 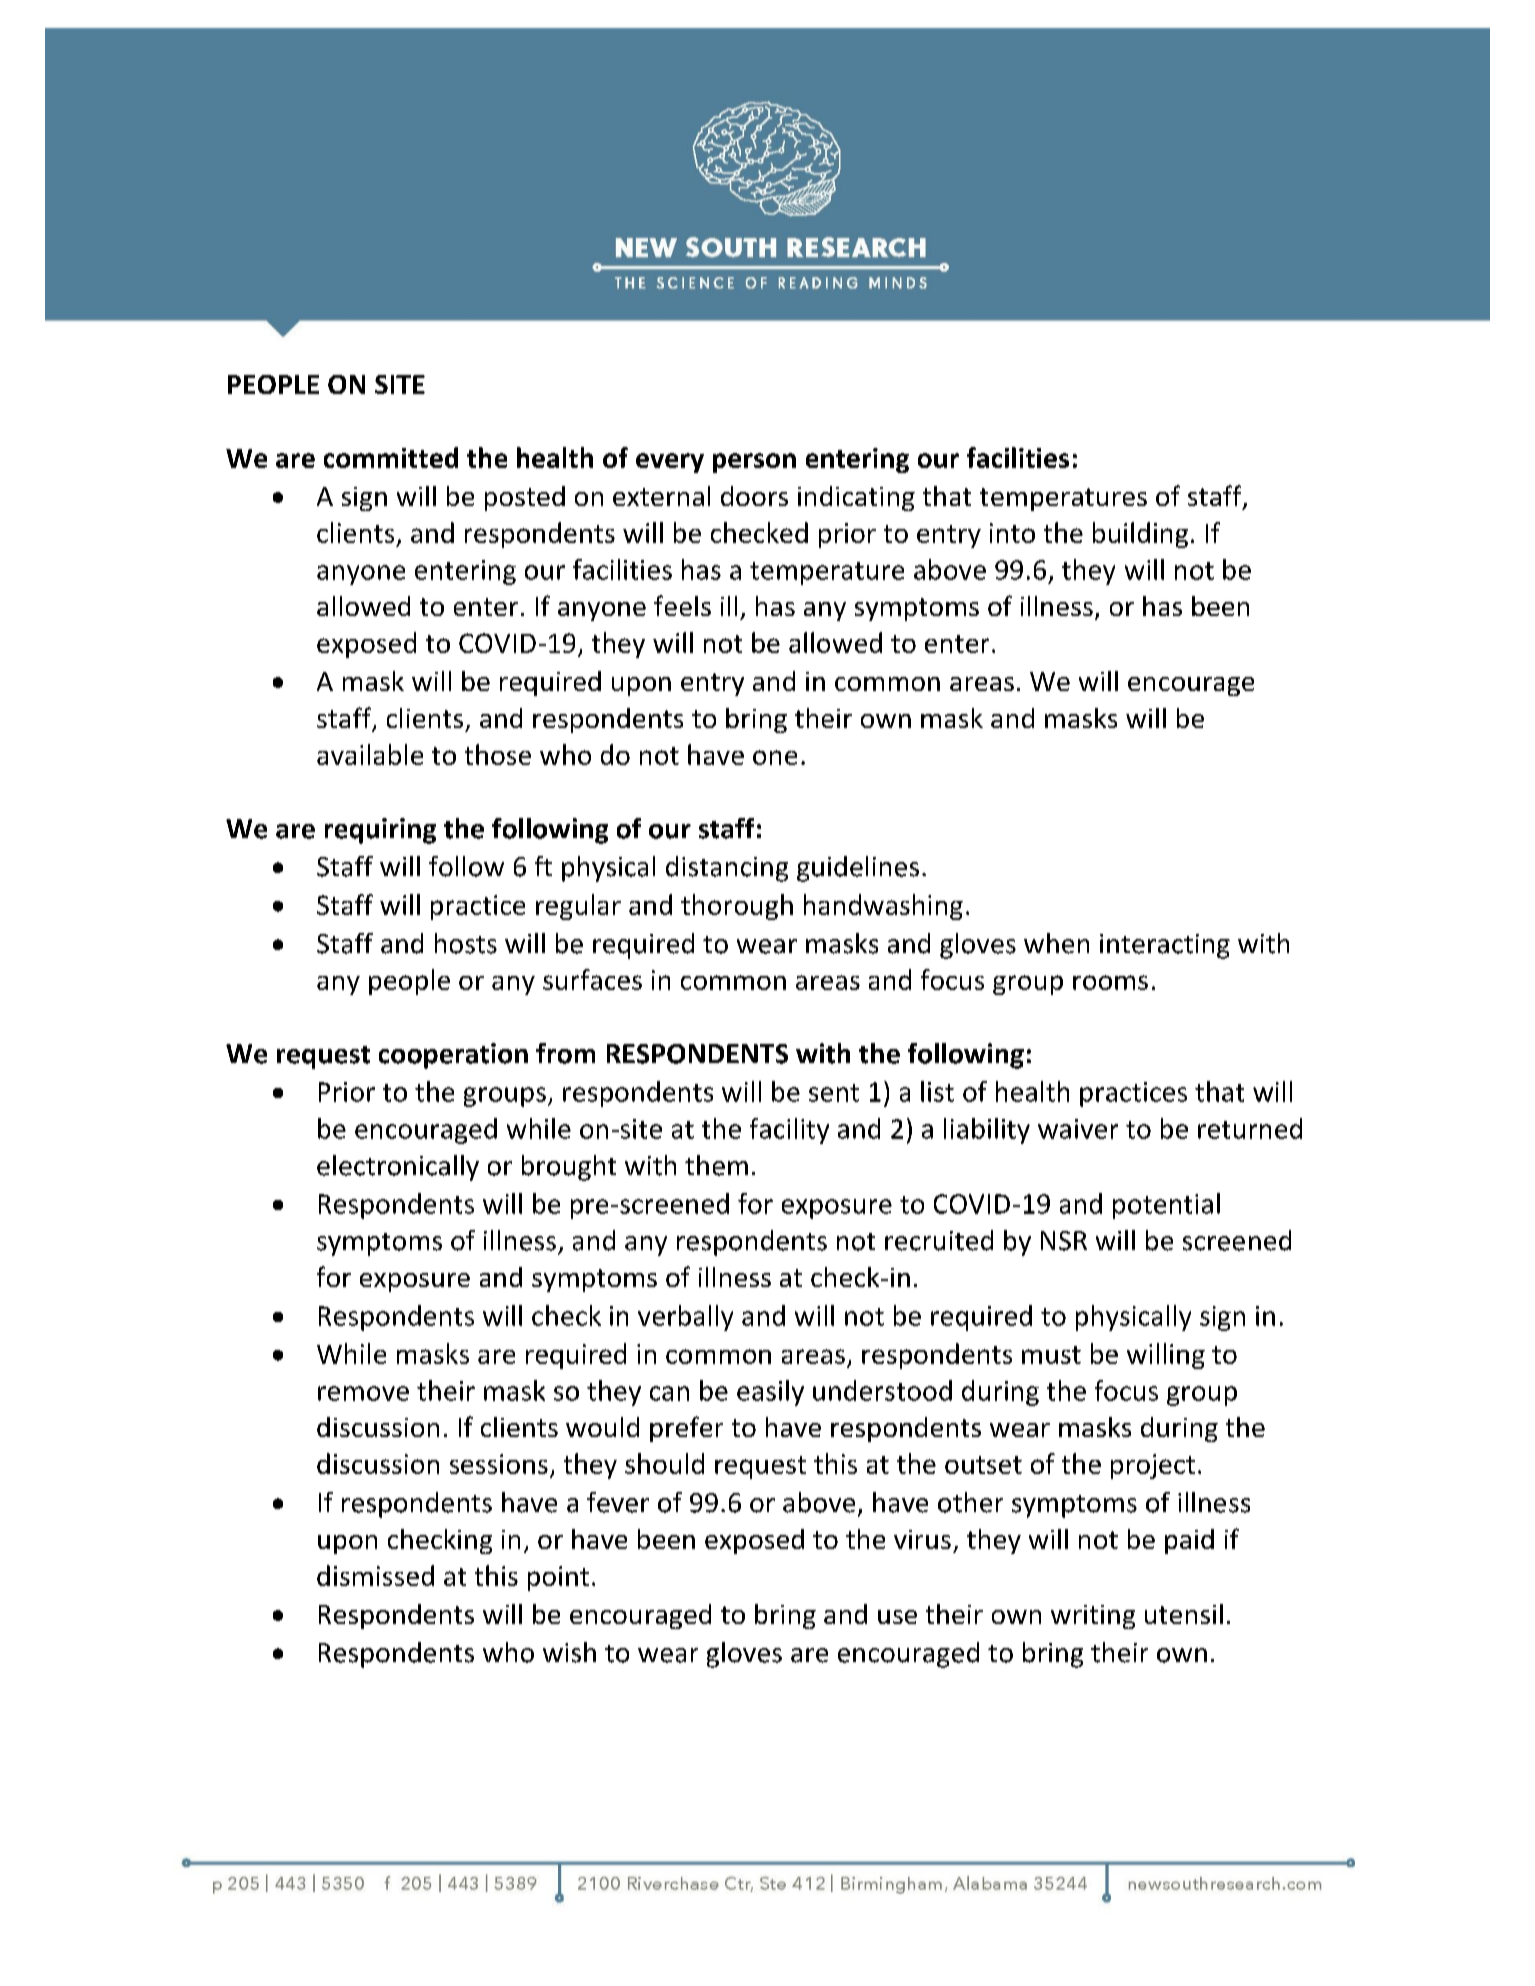 I want to click on posted, so click(x=525, y=498).
